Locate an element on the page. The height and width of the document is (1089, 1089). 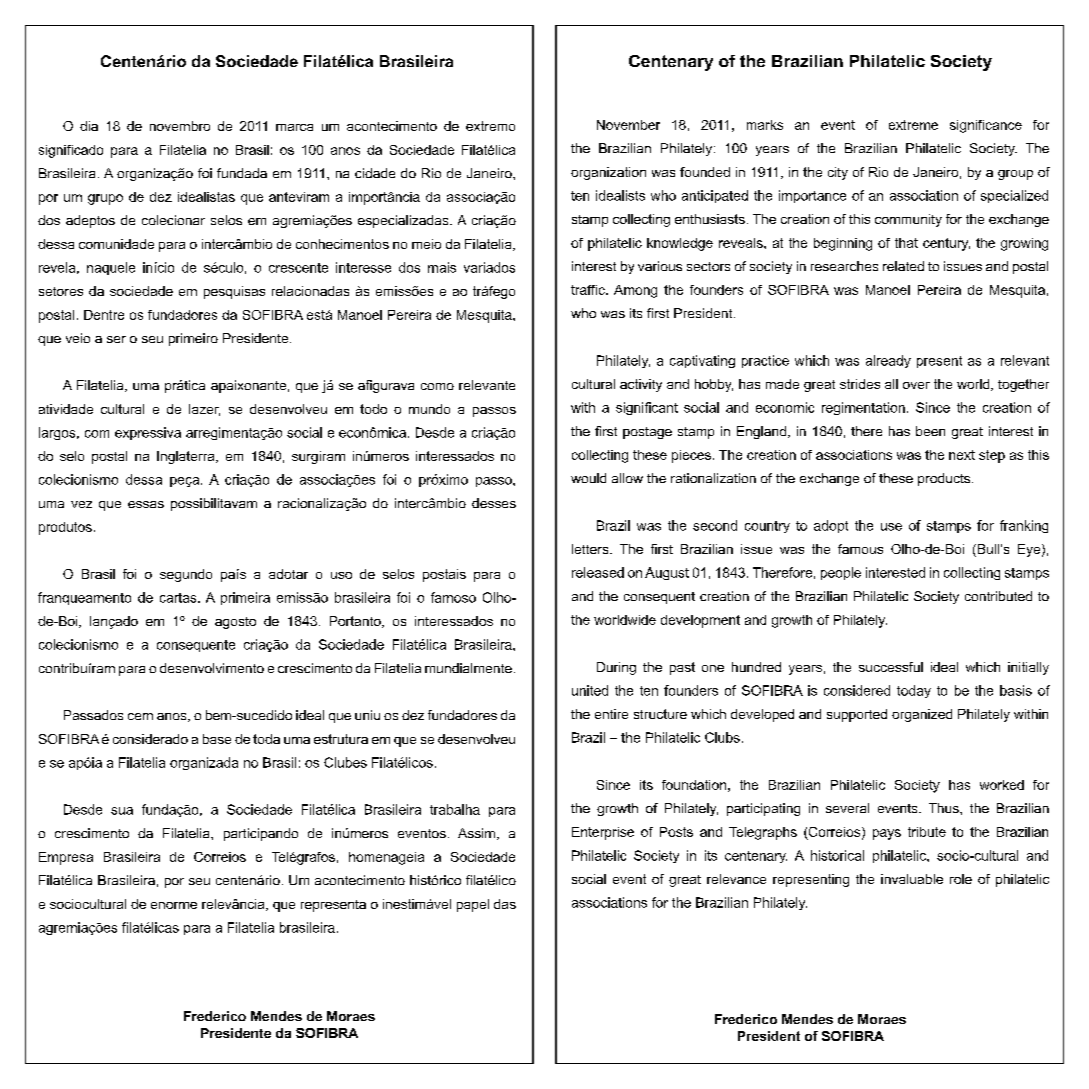
extreme is located at coordinates (913, 125).
